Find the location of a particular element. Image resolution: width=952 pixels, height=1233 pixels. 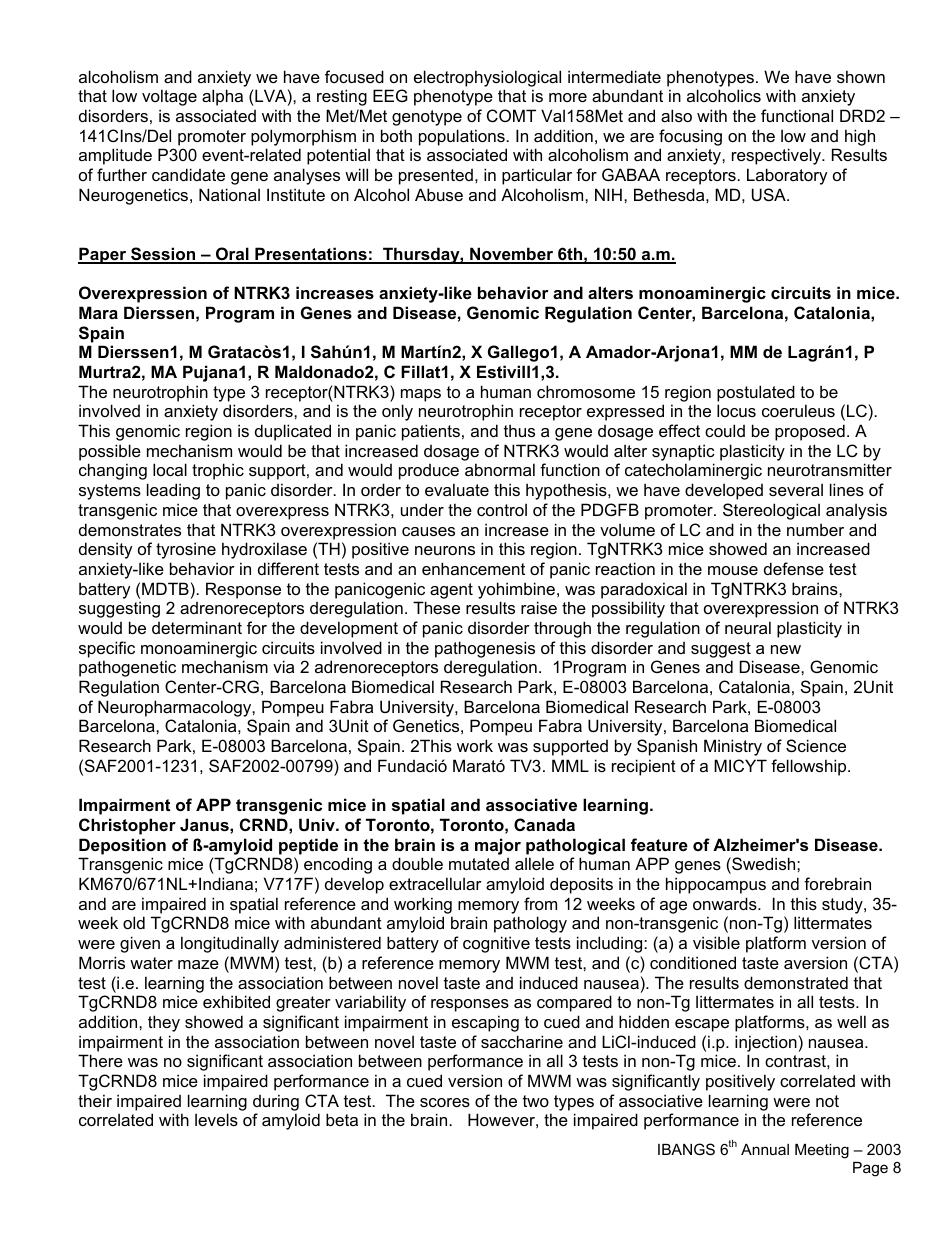

respectively is located at coordinates (777, 156).
